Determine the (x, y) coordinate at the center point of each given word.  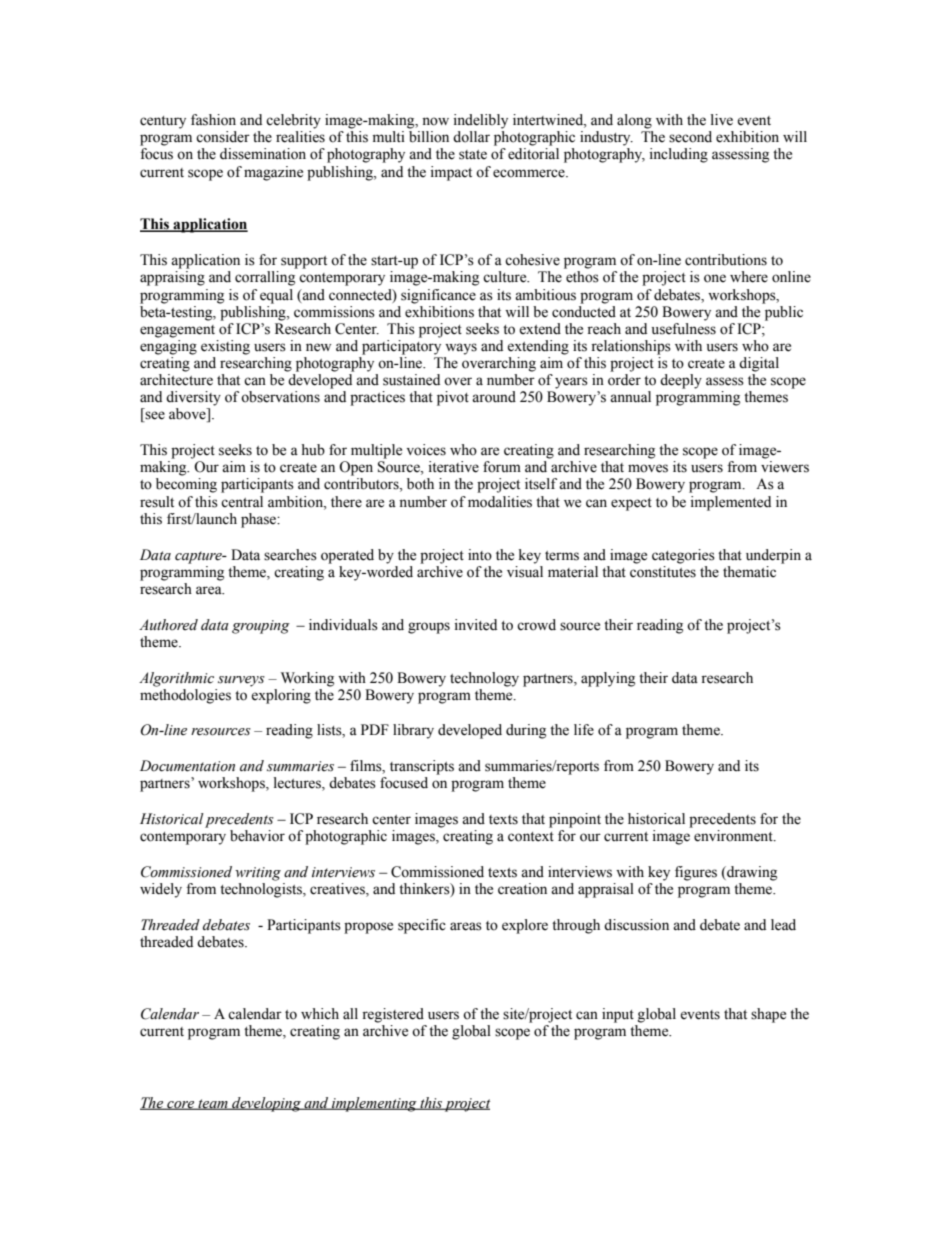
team (213, 1104)
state (473, 155)
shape (768, 1015)
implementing (374, 1104)
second (690, 137)
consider (223, 137)
